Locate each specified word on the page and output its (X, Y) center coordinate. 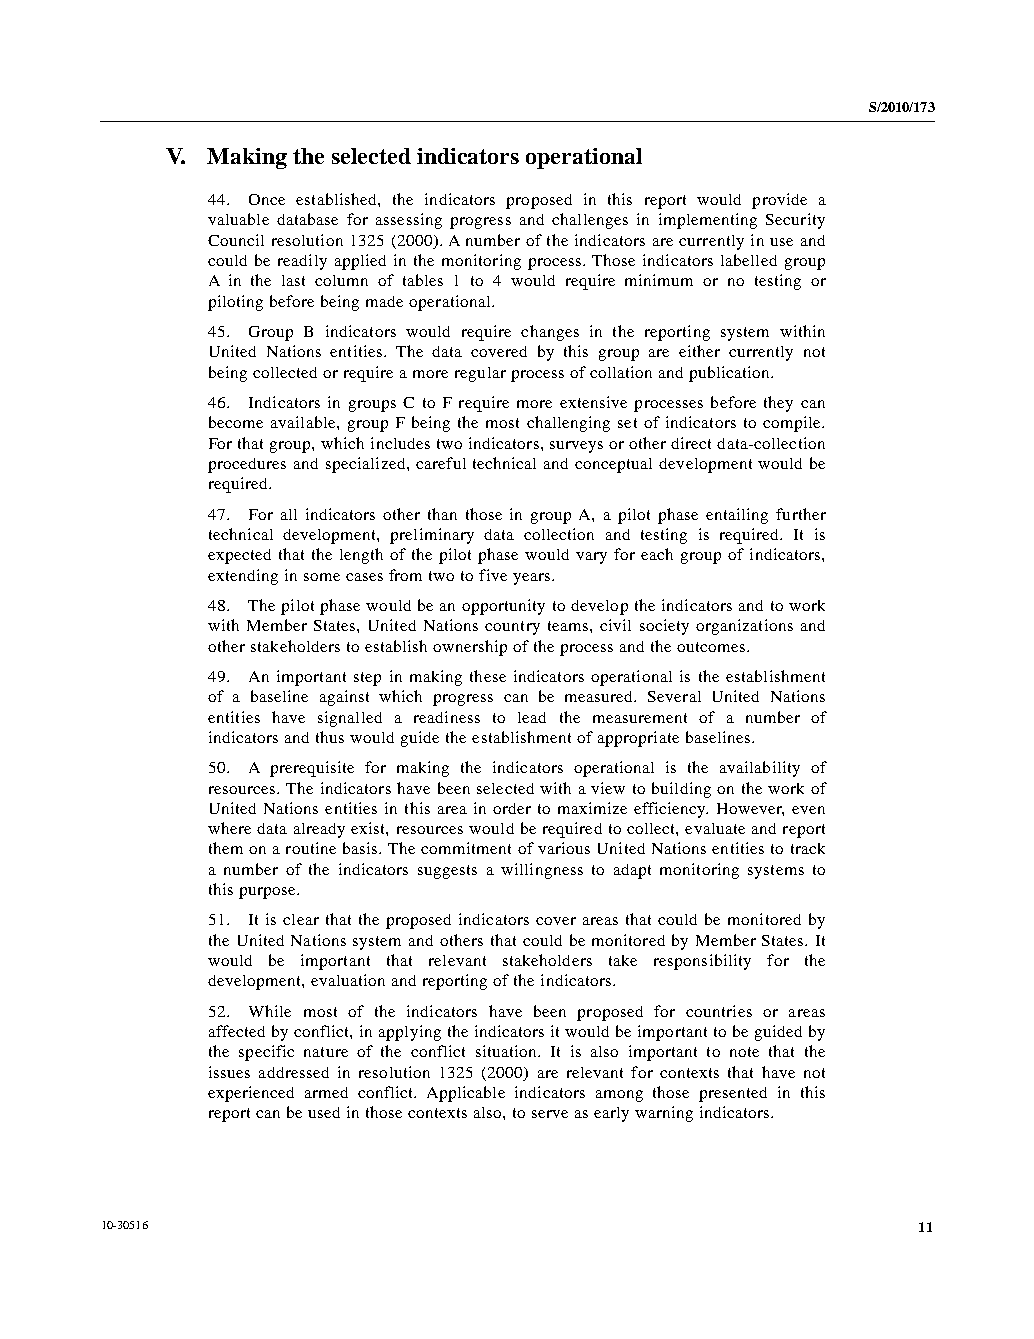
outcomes (712, 647)
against (344, 698)
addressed (294, 1072)
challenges (590, 221)
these (488, 676)
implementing (708, 221)
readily (302, 262)
